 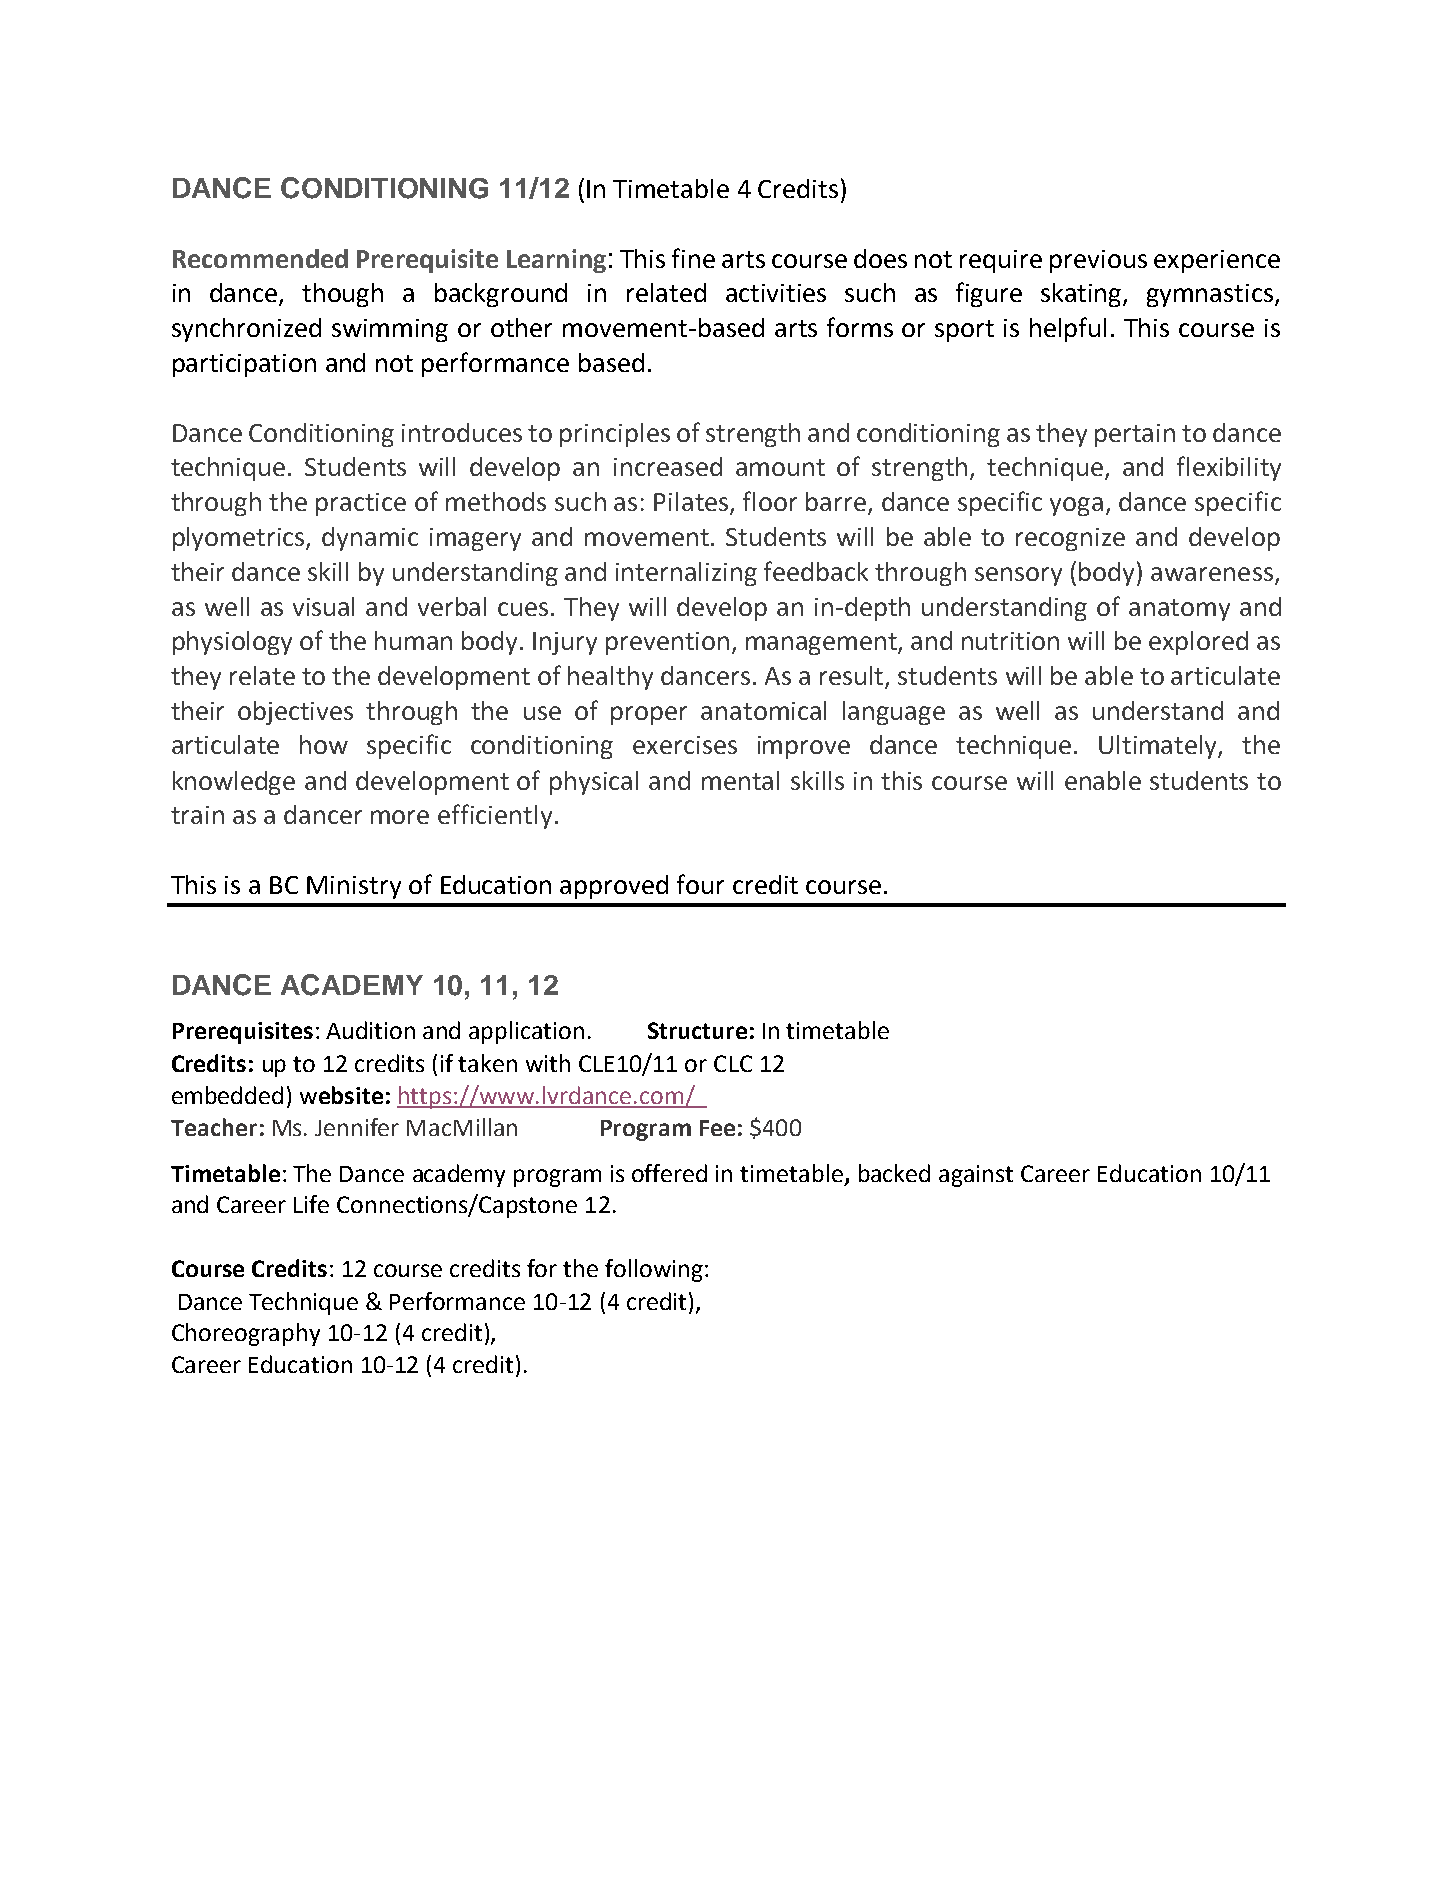 What do you see at coordinates (1070, 539) in the document?
I see `recognize` at bounding box center [1070, 539].
